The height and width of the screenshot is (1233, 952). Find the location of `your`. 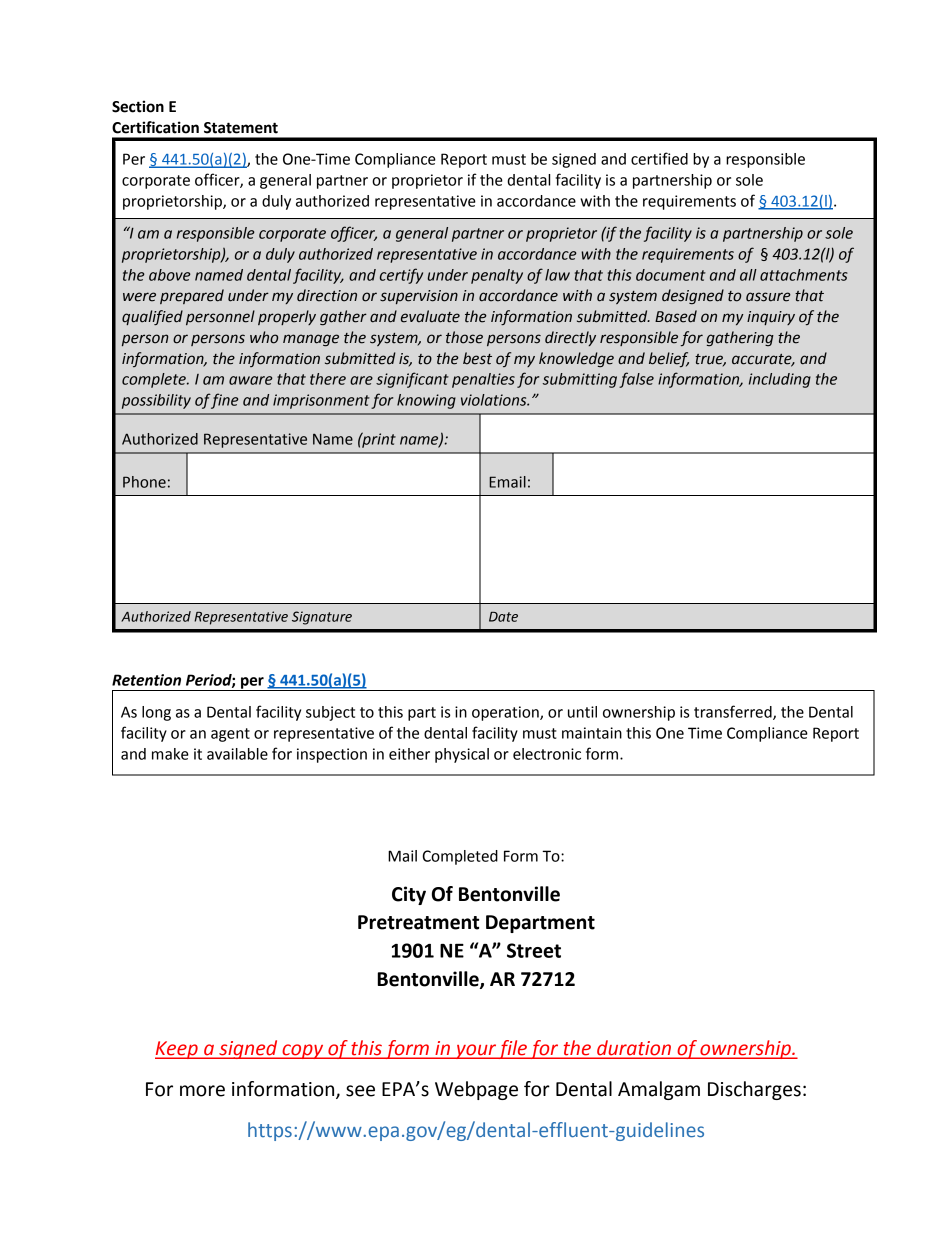

your is located at coordinates (476, 1051).
